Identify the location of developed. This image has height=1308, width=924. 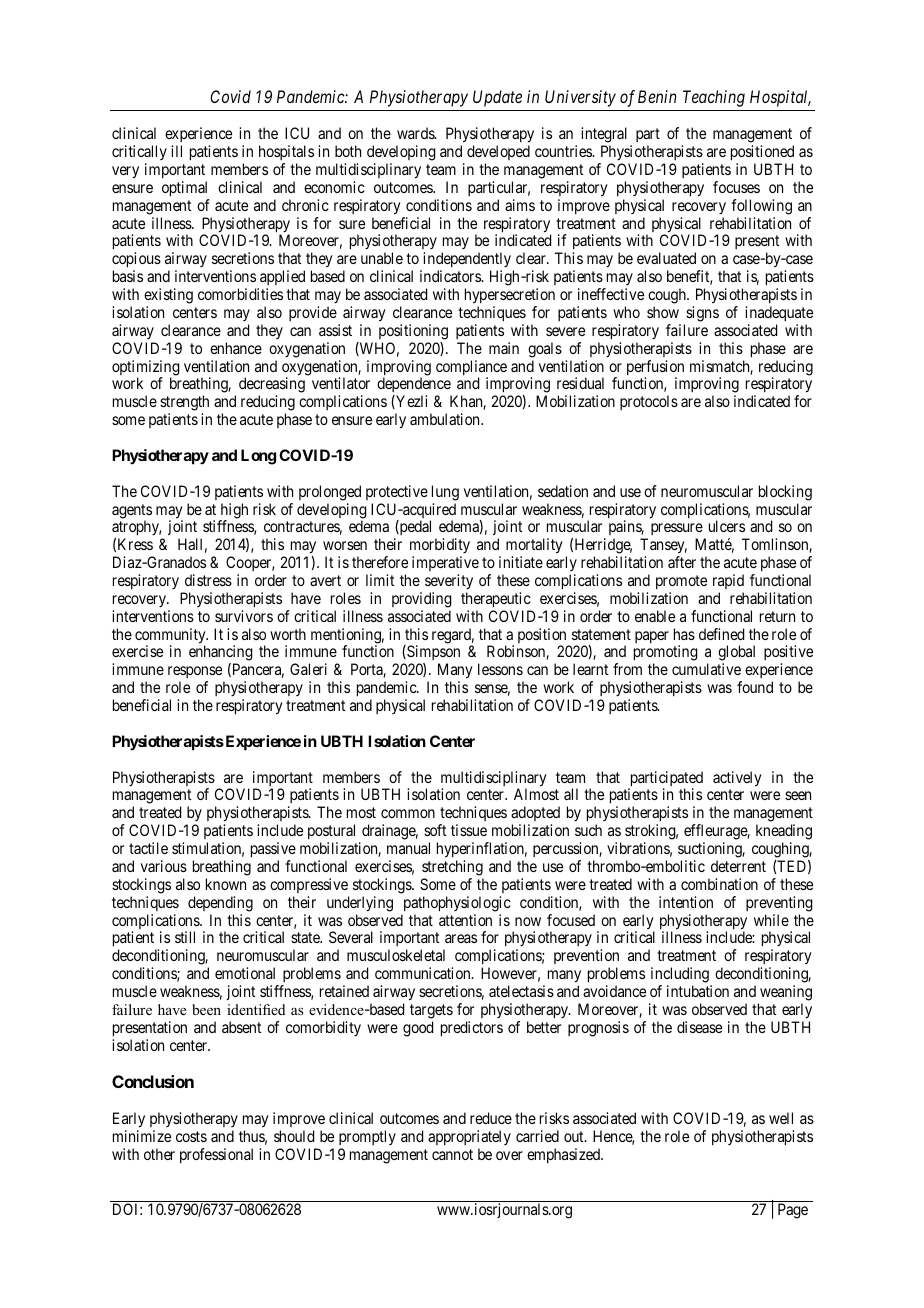
(498, 154).
